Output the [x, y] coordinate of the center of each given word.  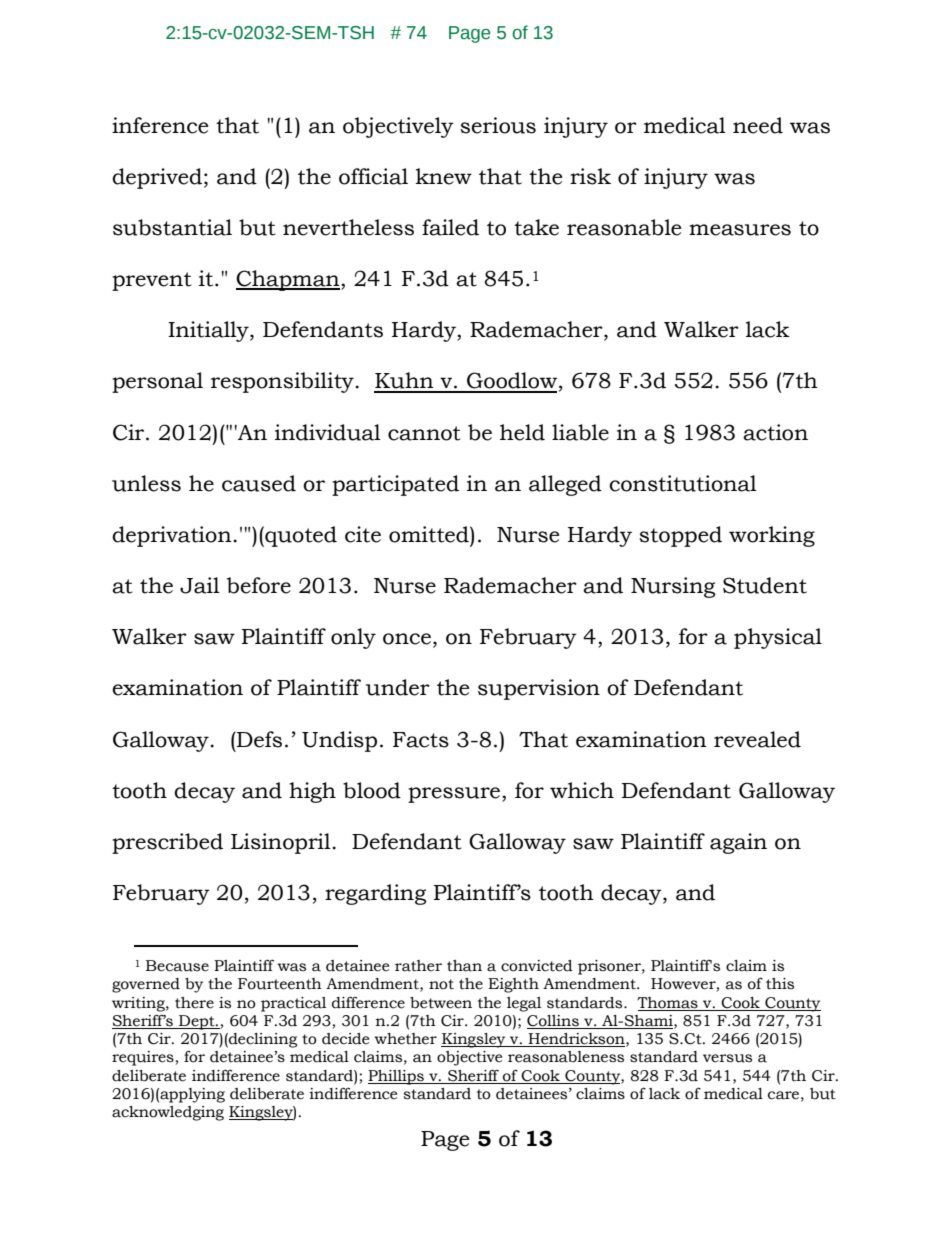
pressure [455, 795]
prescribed [167, 843]
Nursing [673, 587]
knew [444, 176]
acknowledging [168, 1113]
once [407, 639]
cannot [424, 433]
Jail [200, 585]
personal [157, 382]
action [775, 432]
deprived [157, 178]
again [738, 843]
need [758, 125]
